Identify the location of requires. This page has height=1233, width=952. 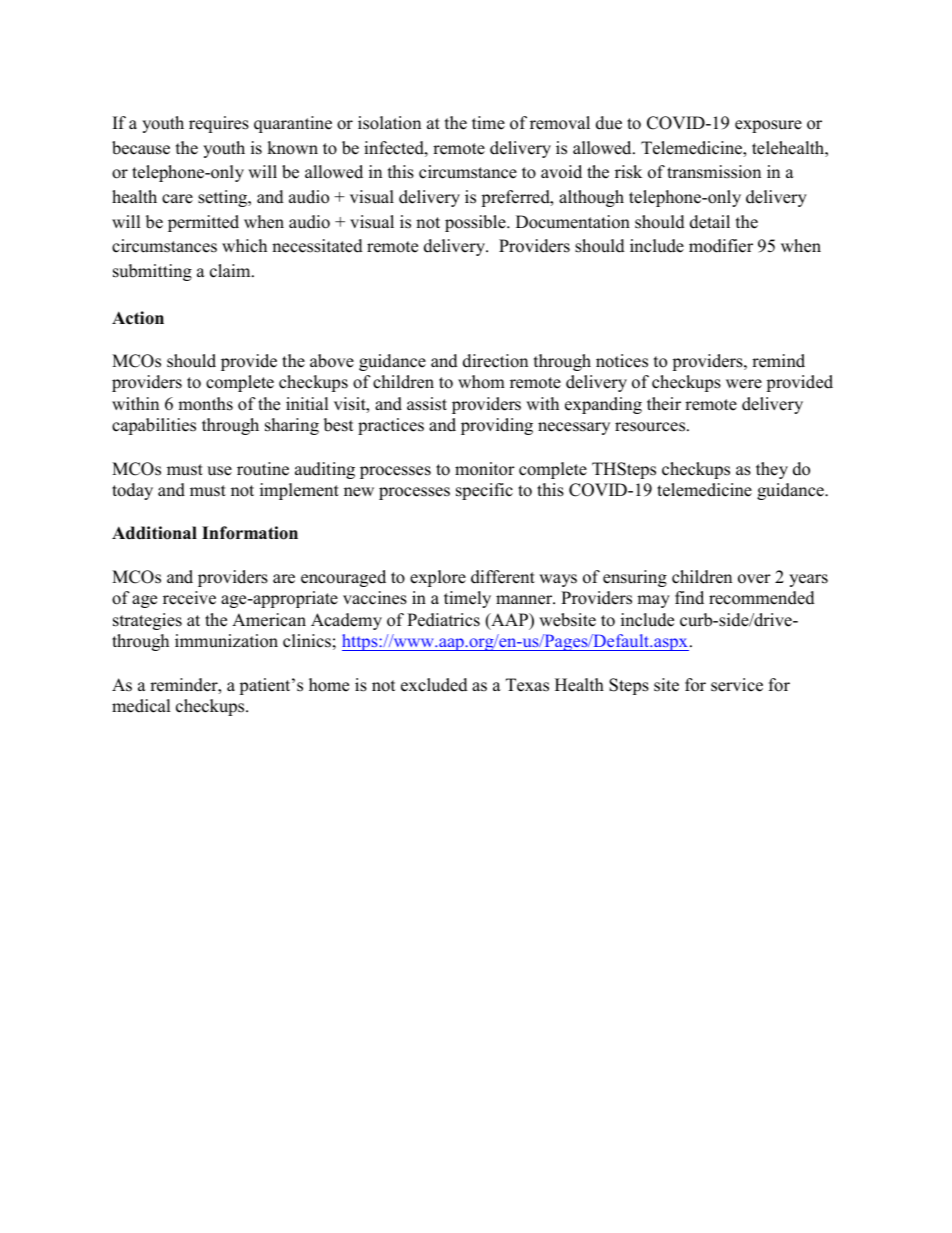
(219, 124).
